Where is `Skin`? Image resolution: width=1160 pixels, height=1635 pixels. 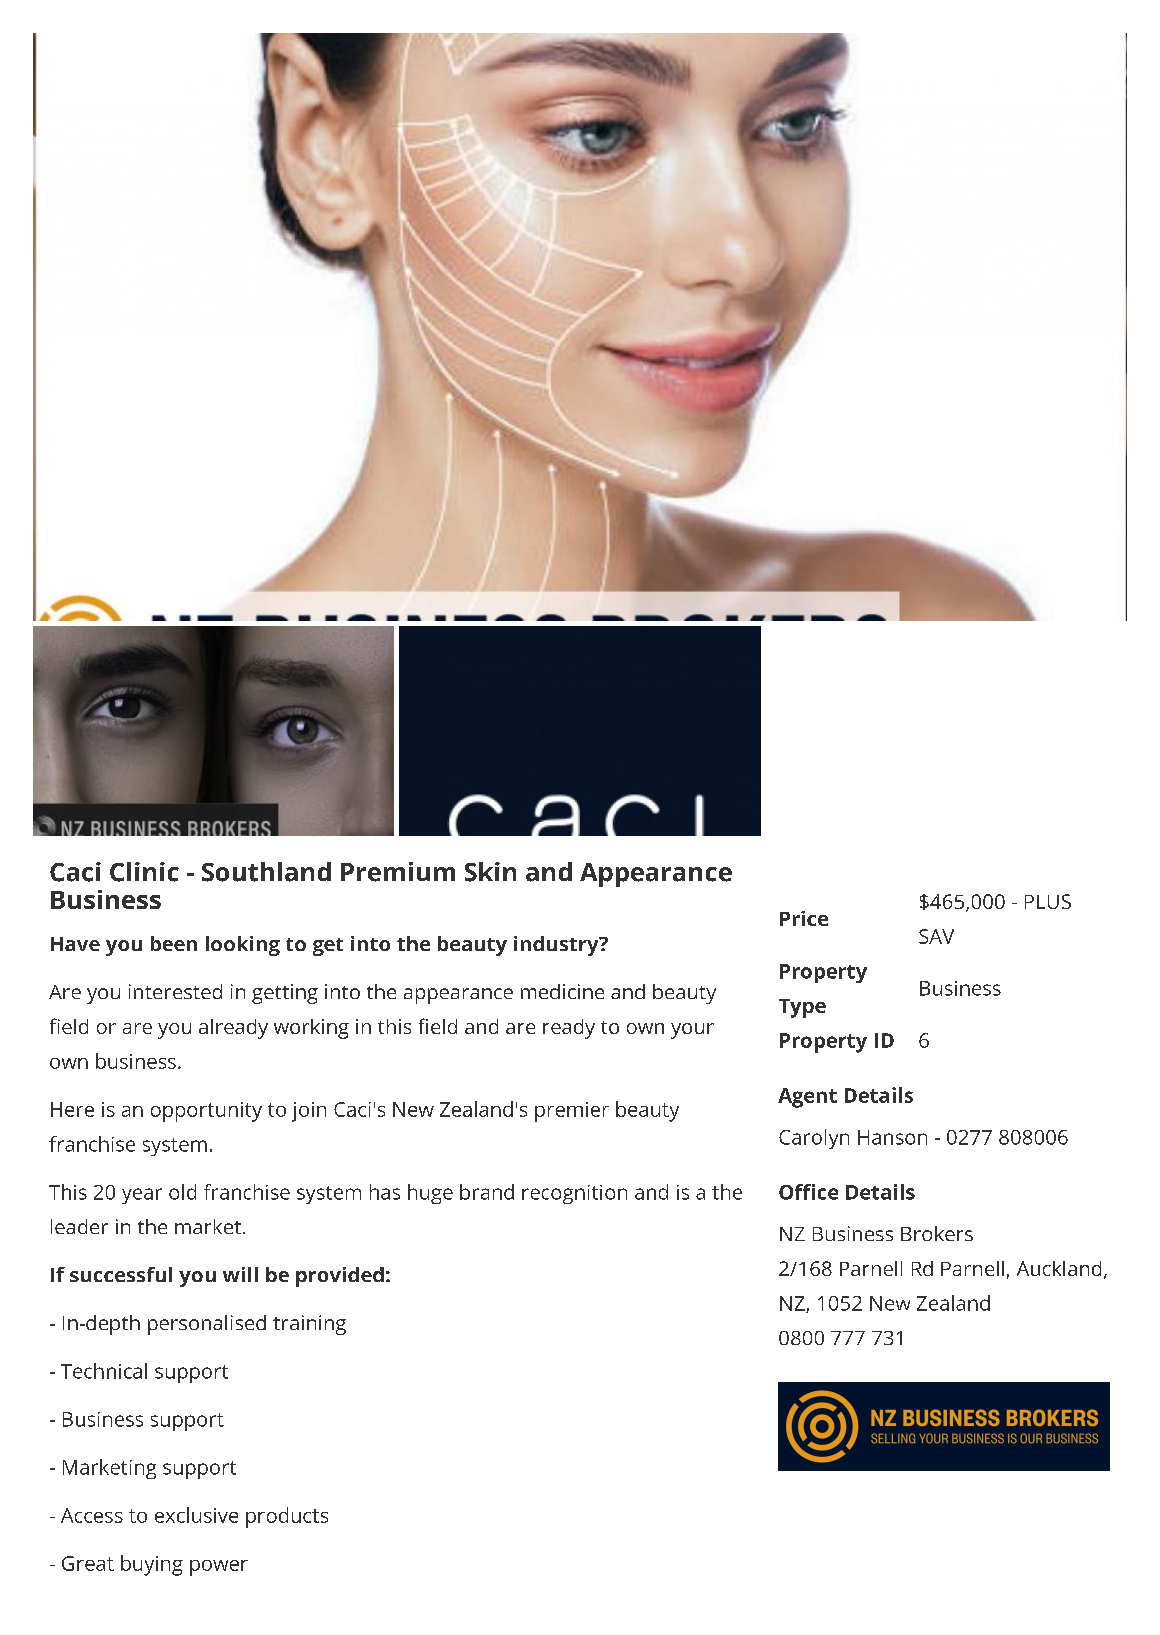 Skin is located at coordinates (490, 872).
